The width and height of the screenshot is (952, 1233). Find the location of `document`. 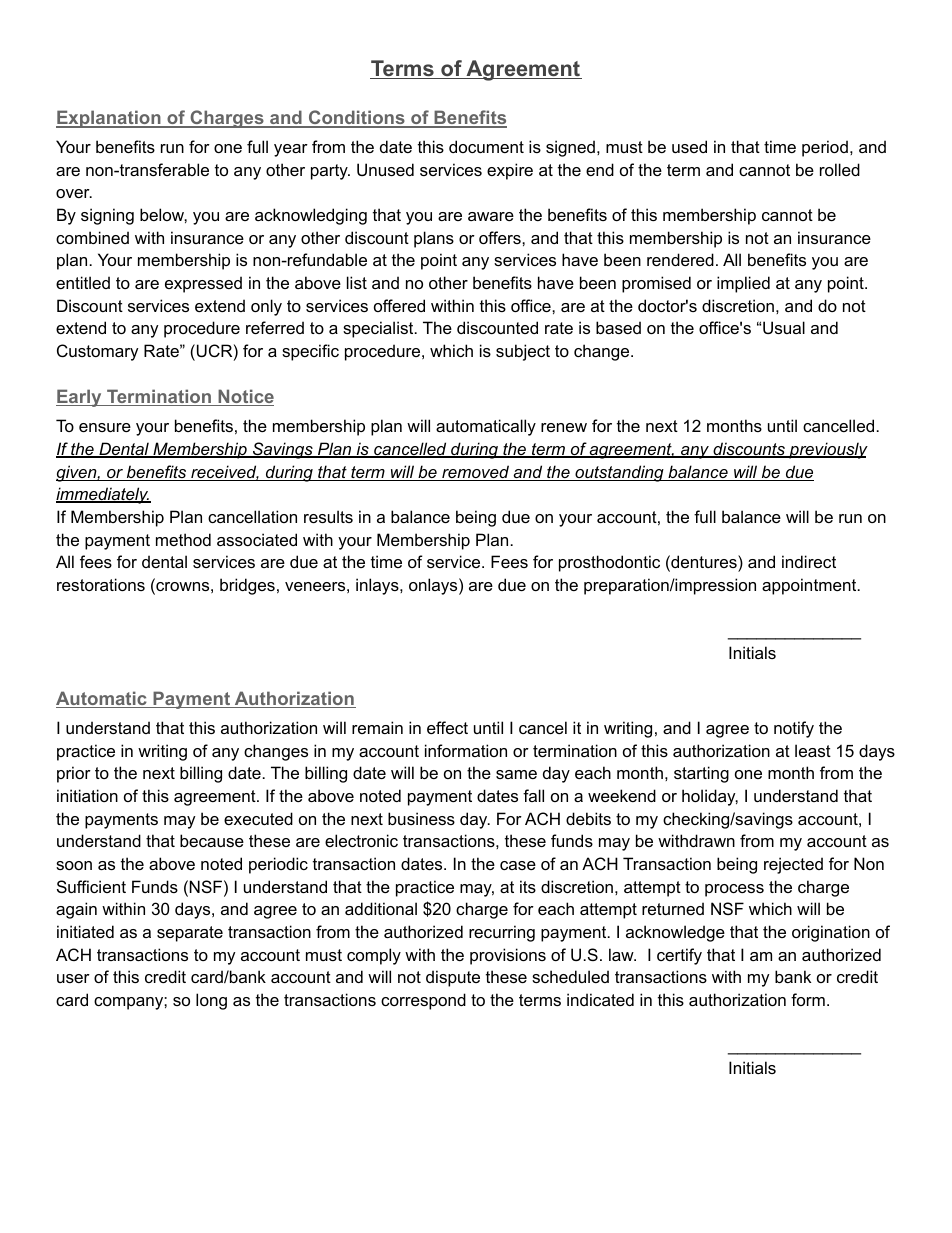

document is located at coordinates (486, 146).
